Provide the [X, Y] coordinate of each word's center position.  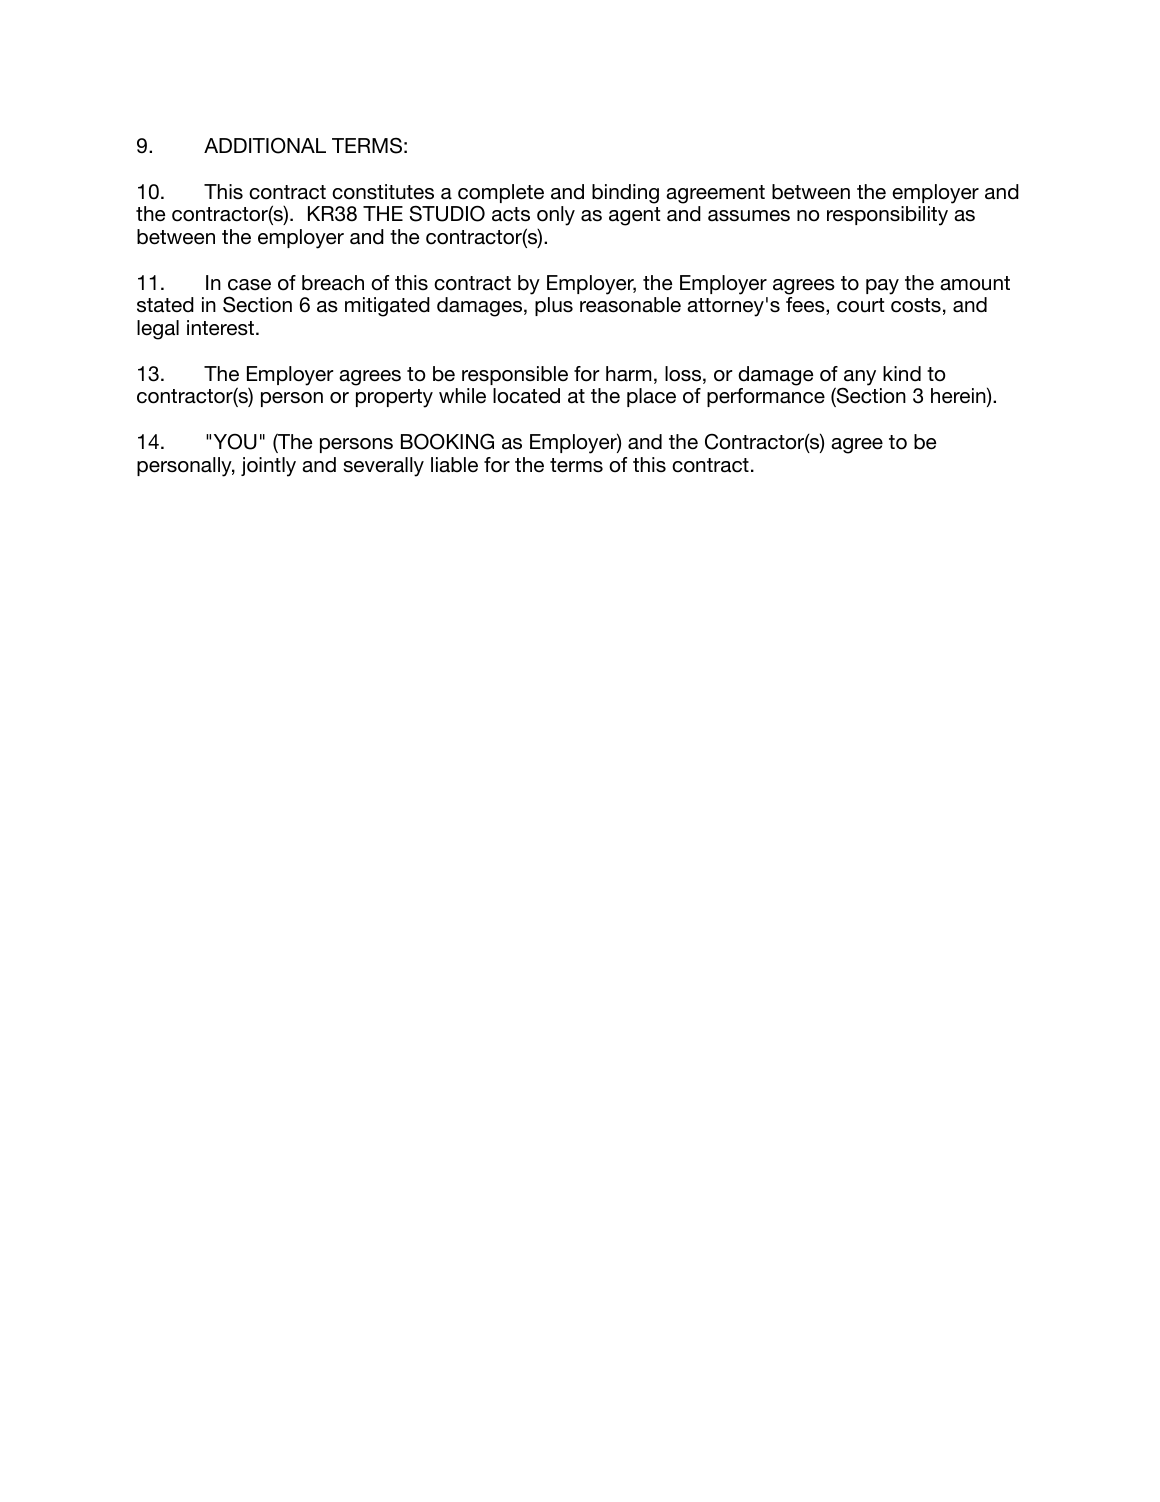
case [249, 285]
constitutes [383, 192]
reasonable [630, 305]
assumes [749, 216]
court [860, 305]
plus [554, 306]
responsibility [887, 216]
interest [220, 328]
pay [882, 287]
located [526, 396]
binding [625, 194]
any [859, 379]
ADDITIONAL [265, 145]
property [394, 398]
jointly [268, 467]
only [556, 216]
